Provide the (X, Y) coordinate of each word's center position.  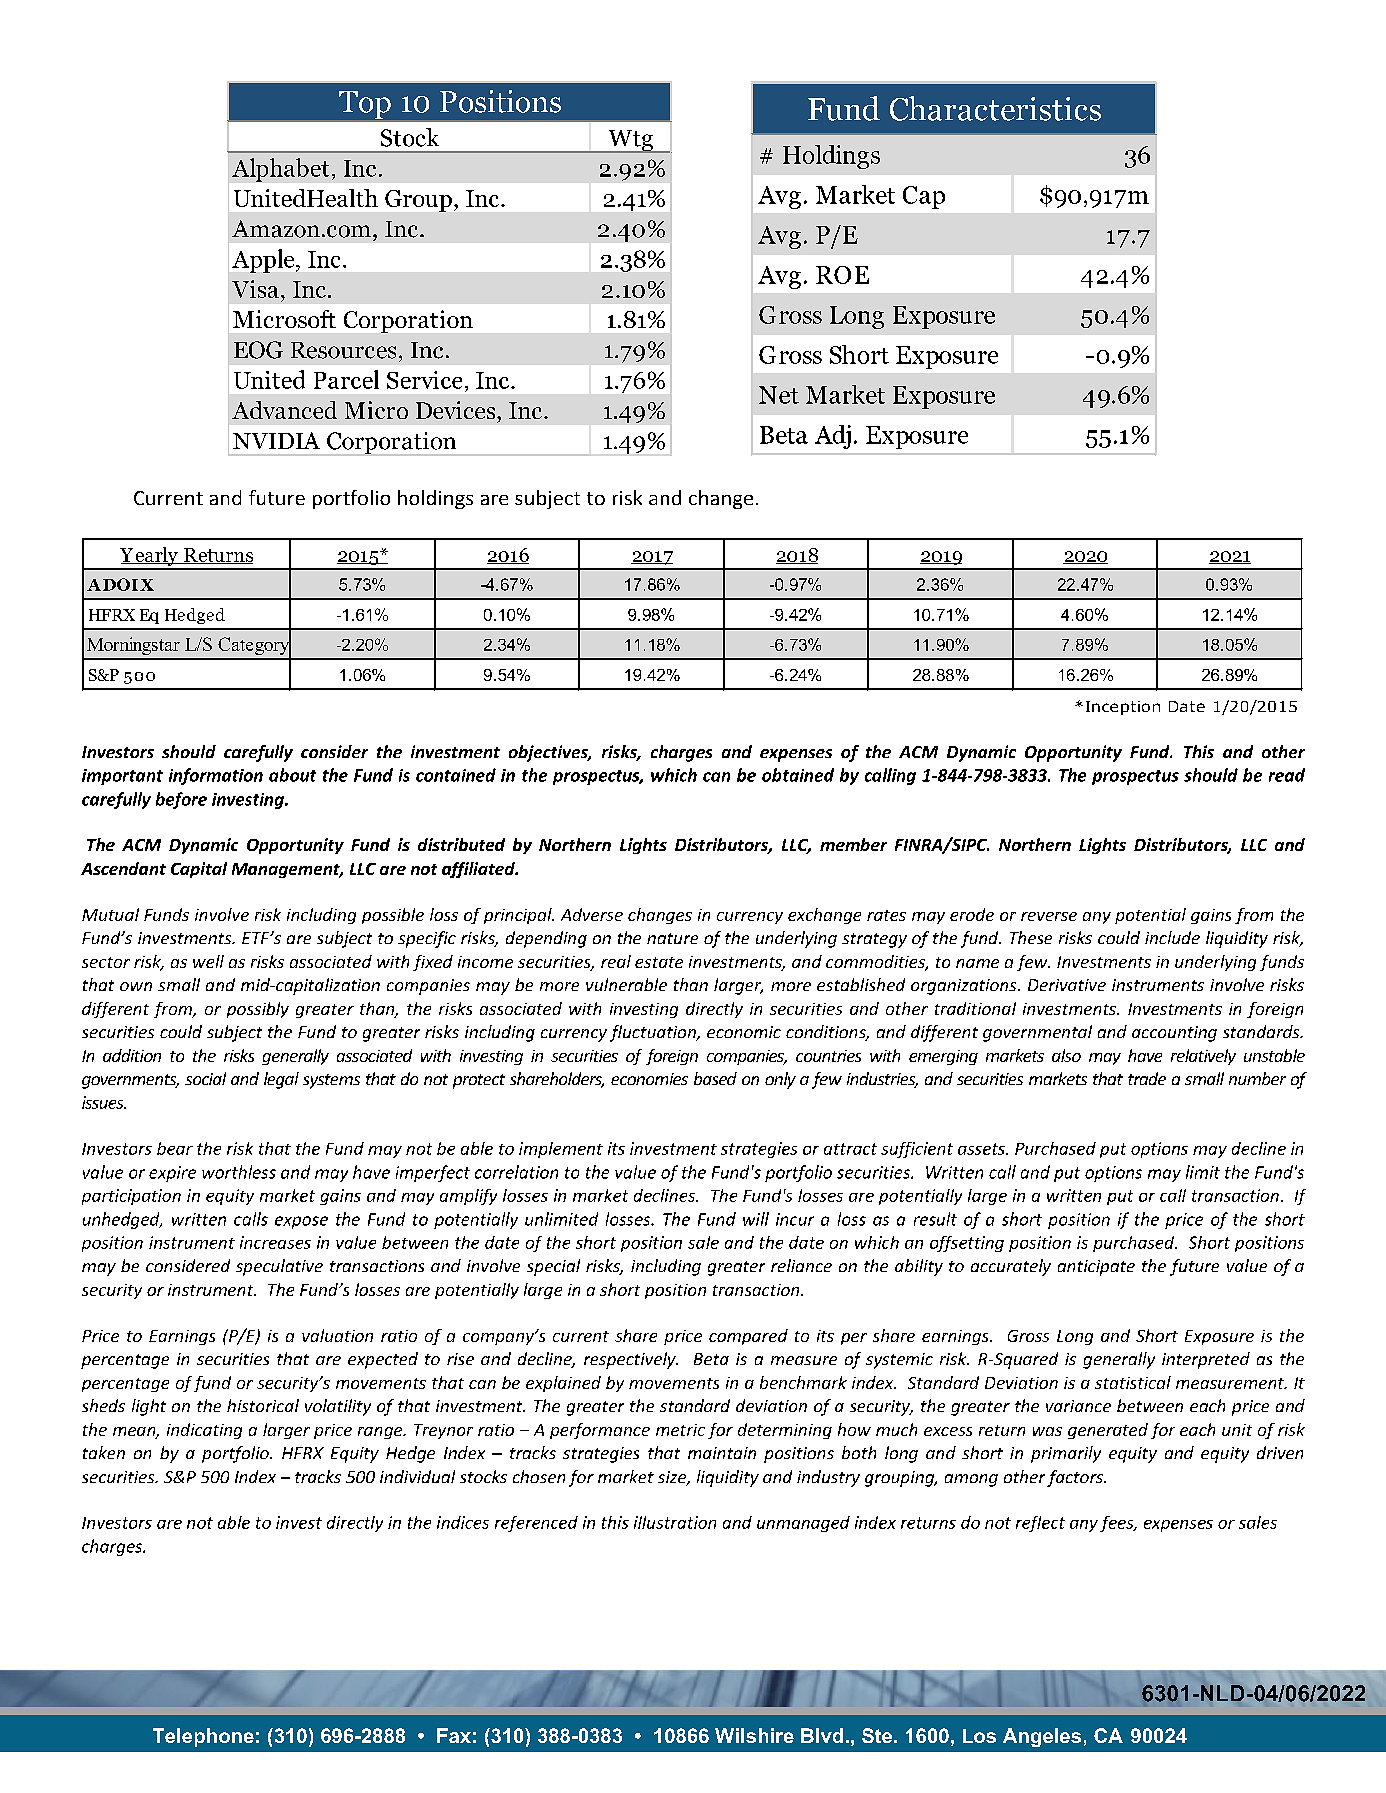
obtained (798, 775)
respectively (631, 1360)
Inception (1123, 708)
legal (281, 1080)
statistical (1133, 1382)
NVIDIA (276, 440)
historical (263, 1405)
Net (779, 395)
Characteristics (995, 108)
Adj (833, 437)
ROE (842, 275)
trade (1147, 1078)
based (715, 1078)
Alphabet (280, 170)
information (216, 776)
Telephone (203, 1737)
